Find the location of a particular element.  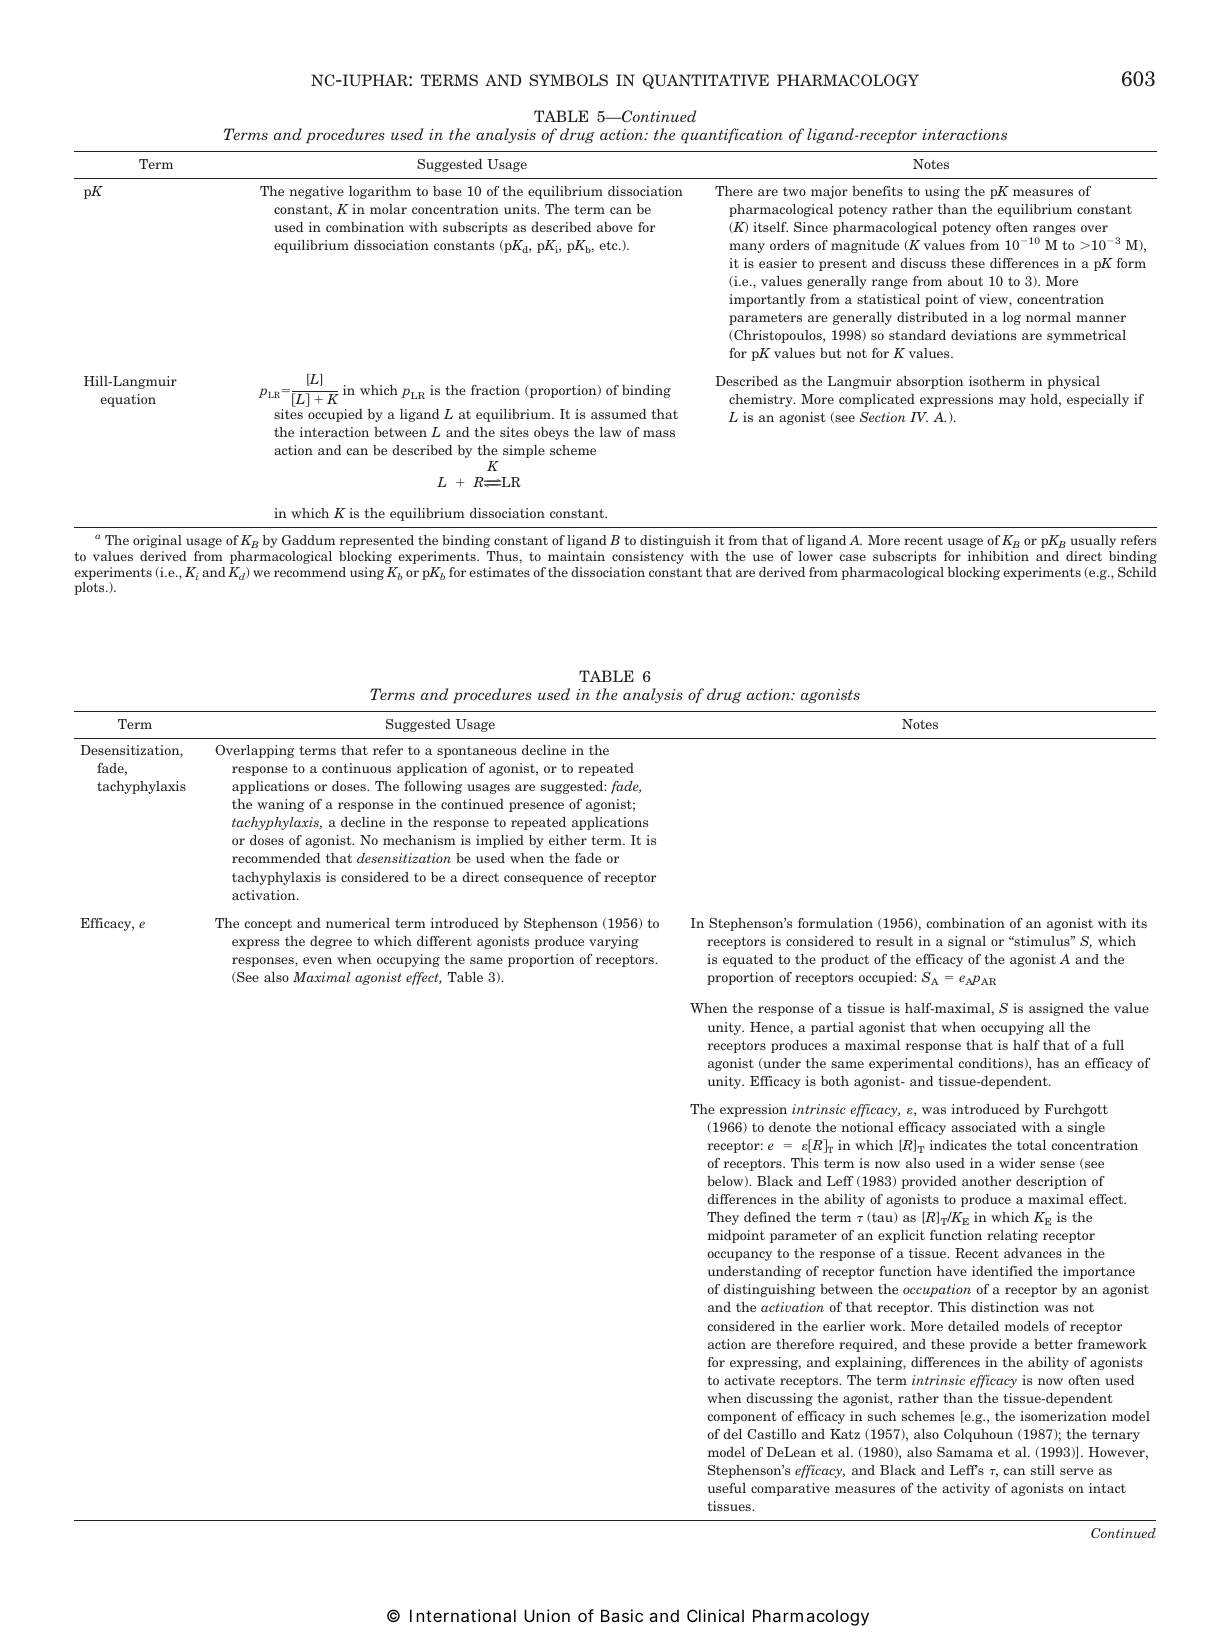

law is located at coordinates (610, 432).
